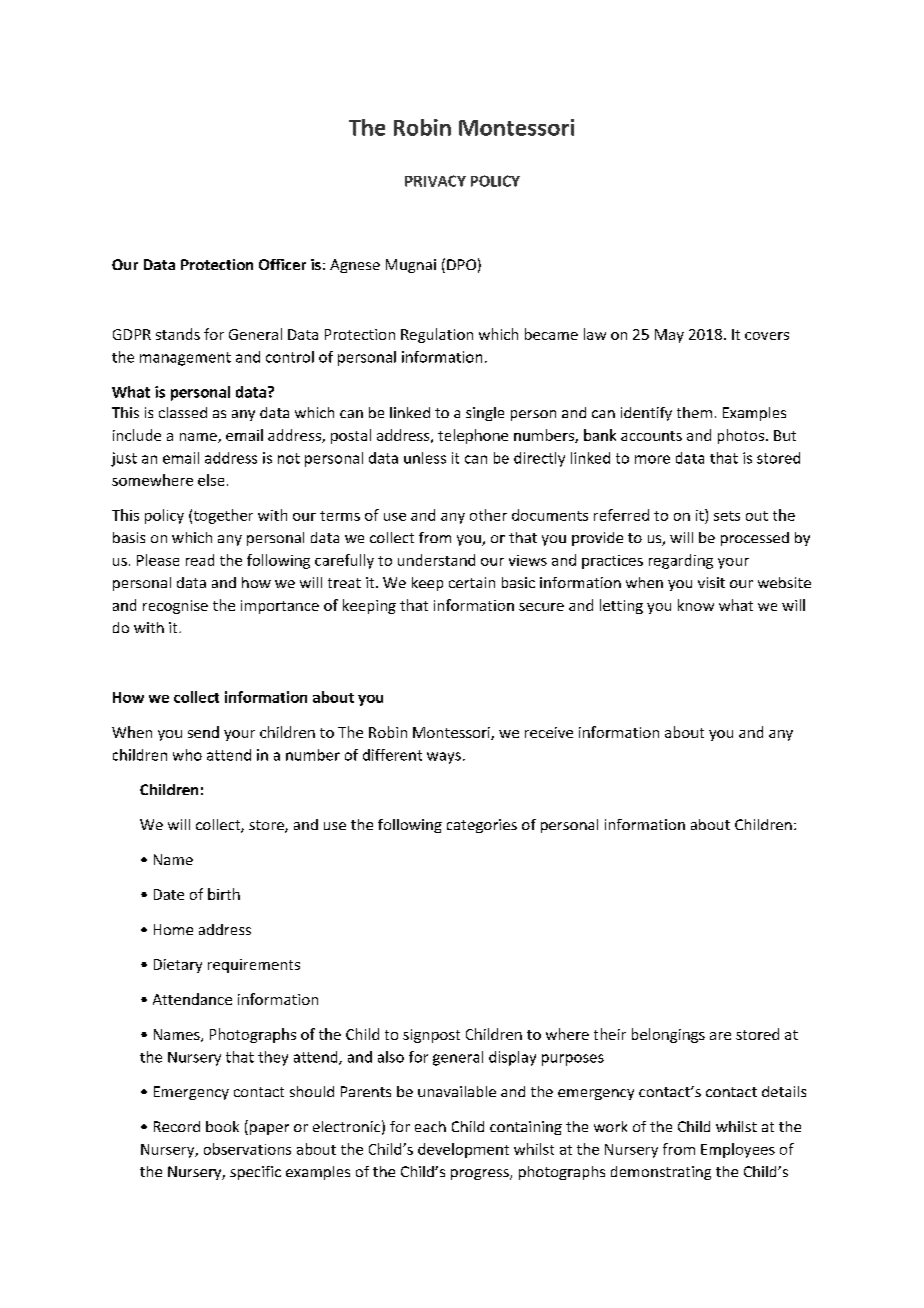 This screenshot has width=924, height=1308. Describe the element at coordinates (472, 582) in the screenshot. I see `certain` at that location.
